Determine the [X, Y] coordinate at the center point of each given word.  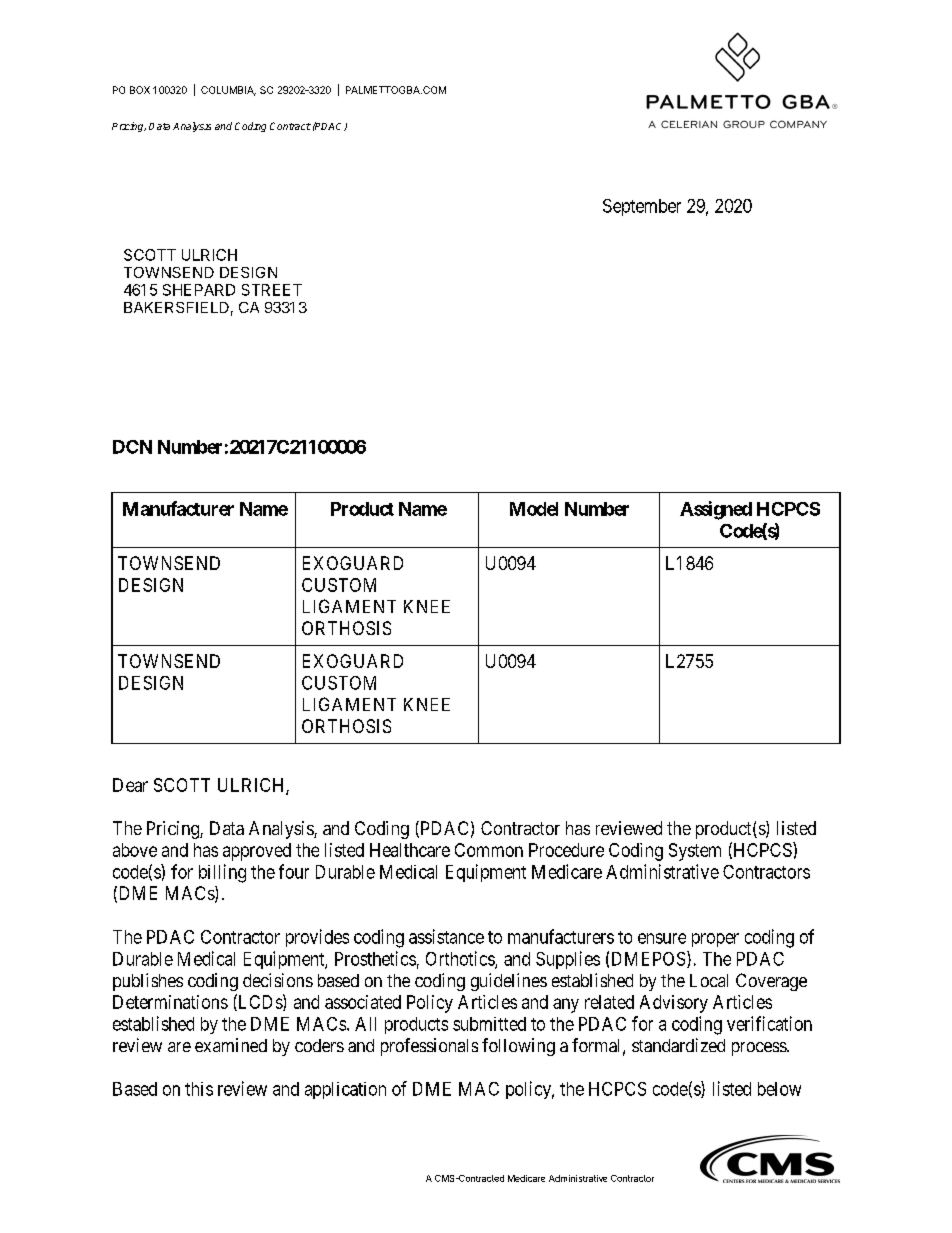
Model [534, 509]
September [642, 207]
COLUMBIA [228, 91]
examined [231, 1045]
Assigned [716, 510]
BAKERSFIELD [176, 307]
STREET [272, 290]
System [695, 852]
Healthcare [410, 850]
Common [489, 850]
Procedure [566, 850]
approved [257, 852]
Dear [130, 785]
